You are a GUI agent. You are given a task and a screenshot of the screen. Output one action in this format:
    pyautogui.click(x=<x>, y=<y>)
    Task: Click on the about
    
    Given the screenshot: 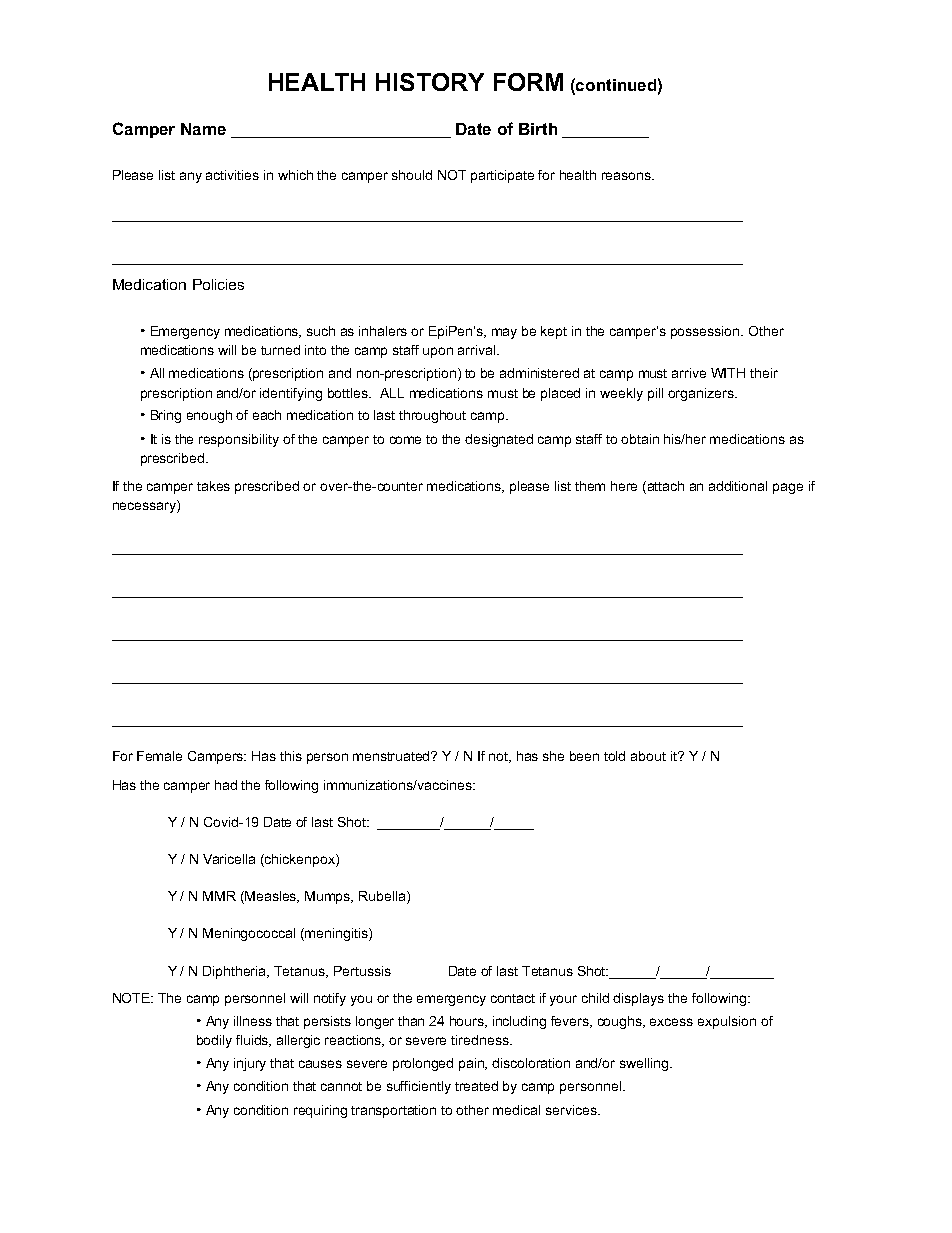 What is the action you would take?
    pyautogui.click(x=648, y=756)
